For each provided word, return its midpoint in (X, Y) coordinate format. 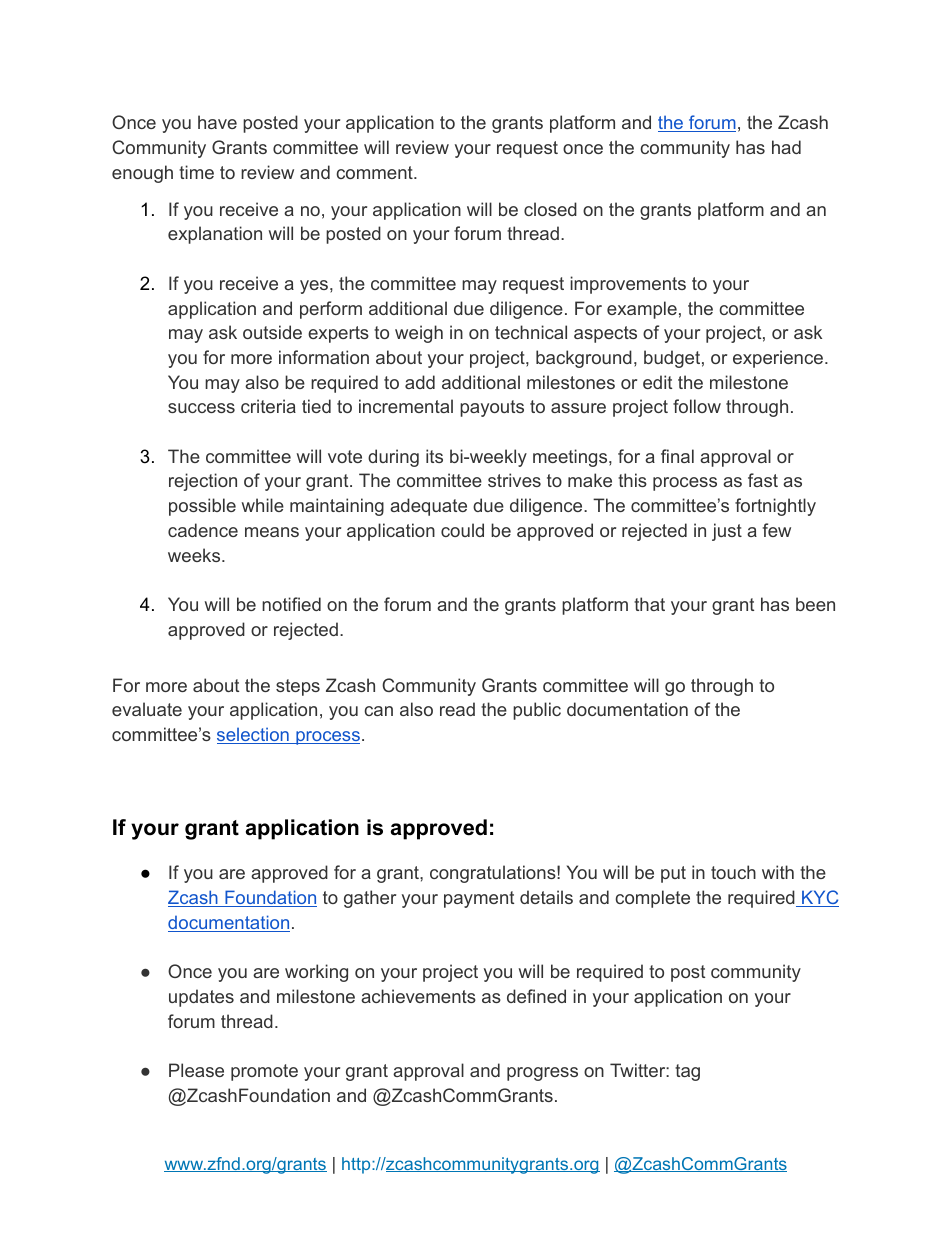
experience (778, 359)
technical (531, 332)
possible (202, 507)
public (537, 711)
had (786, 147)
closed (550, 209)
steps (298, 687)
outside (272, 332)
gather (370, 899)
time (196, 172)
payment (479, 899)
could (462, 530)
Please (196, 1070)
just (727, 532)
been (815, 604)
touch (733, 872)
